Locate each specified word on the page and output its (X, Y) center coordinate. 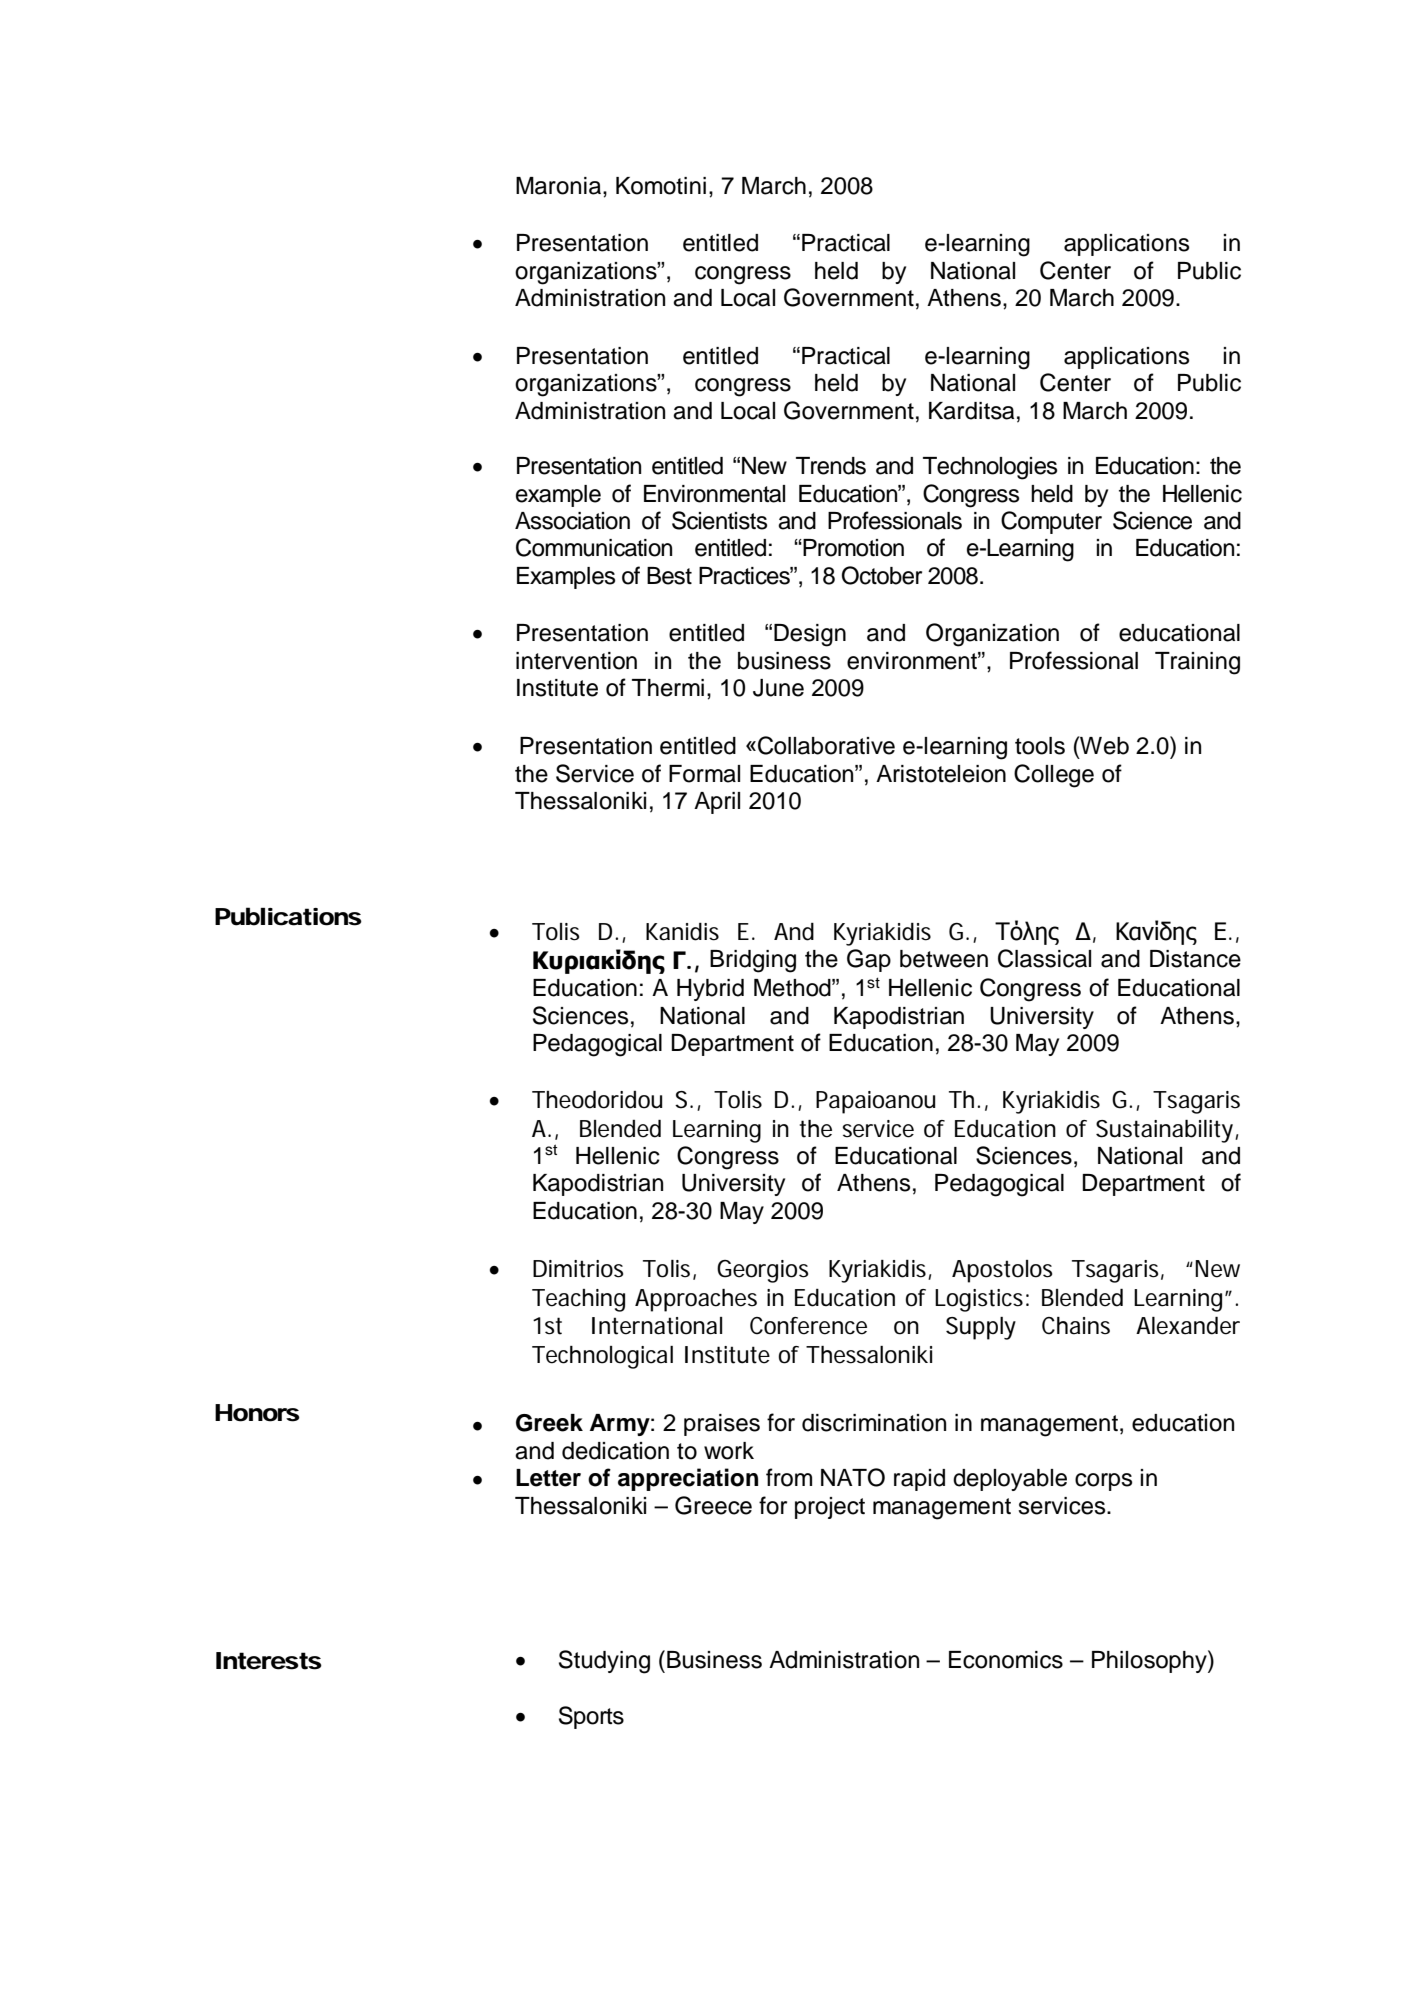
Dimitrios (578, 1269)
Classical (1044, 958)
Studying (604, 1662)
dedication (615, 1451)
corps (1103, 1482)
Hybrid (710, 990)
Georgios (762, 1271)
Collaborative (826, 745)
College (1054, 776)
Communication (594, 547)
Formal (704, 774)
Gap (869, 960)
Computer (1051, 522)
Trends (831, 466)
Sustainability (1164, 1131)
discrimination (874, 1423)
